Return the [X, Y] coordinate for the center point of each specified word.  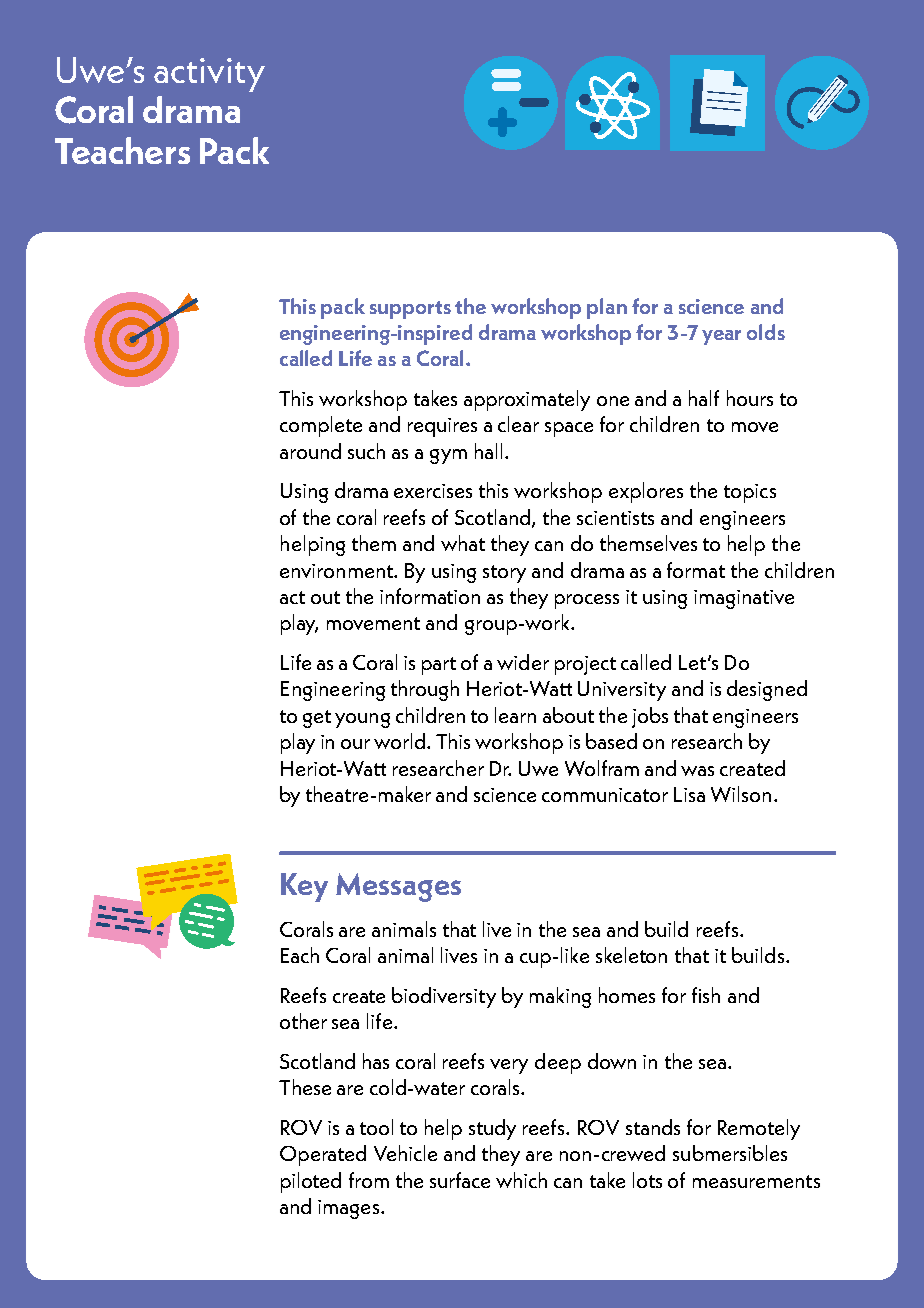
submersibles [730, 1153]
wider [523, 662]
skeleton [631, 955]
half [704, 398]
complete [321, 426]
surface [460, 1180]
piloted [311, 1182]
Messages [398, 887]
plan [607, 308]
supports [410, 310]
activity [209, 75]
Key [304, 887]
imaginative [744, 599]
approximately [527, 400]
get [317, 719]
